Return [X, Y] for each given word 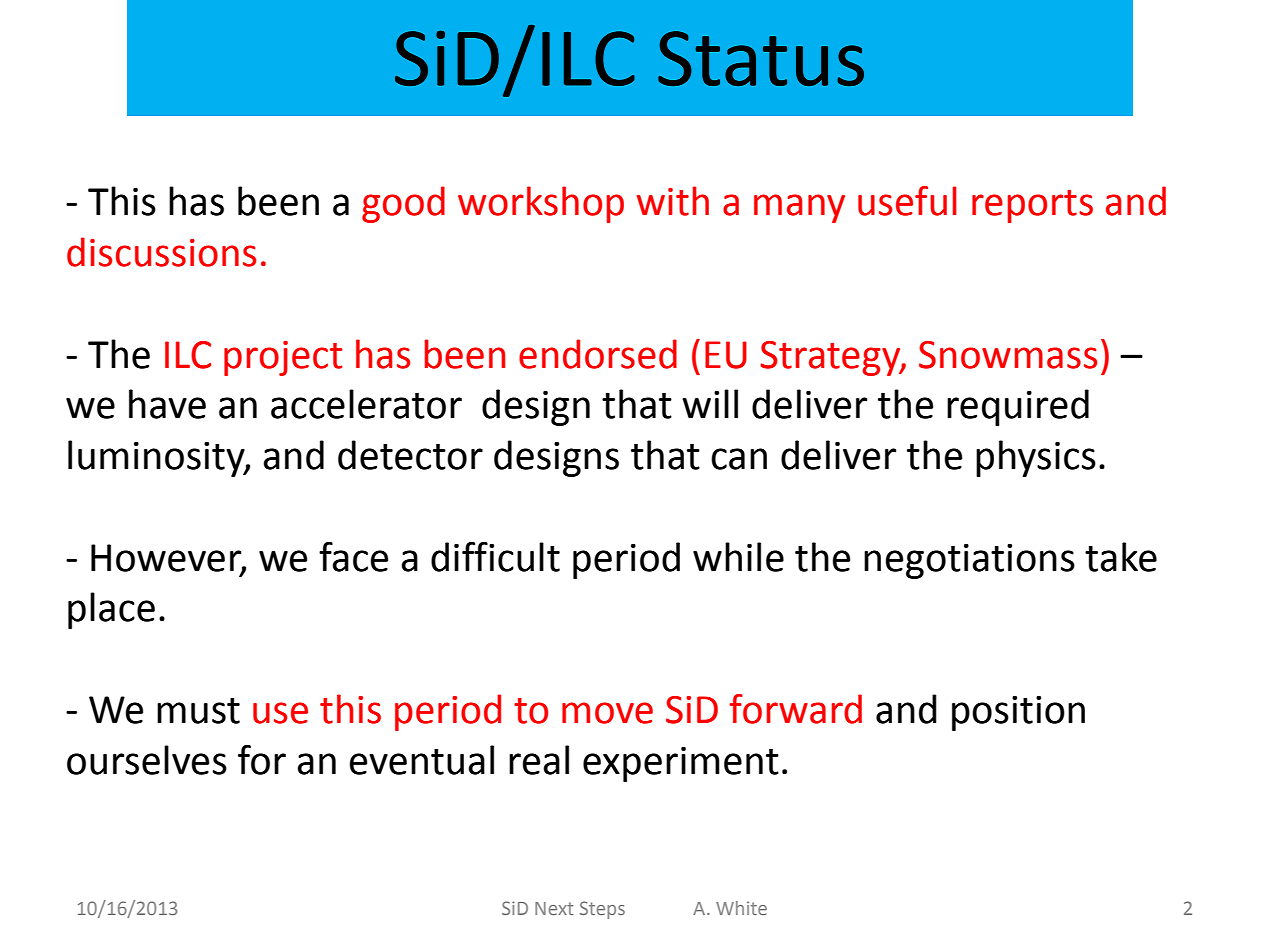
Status [761, 58]
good [403, 204]
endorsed [598, 354]
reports [1032, 206]
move [607, 713]
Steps [602, 910]
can [739, 459]
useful [907, 201]
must [198, 711]
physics [1036, 458]
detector [410, 455]
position [1018, 713]
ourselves [147, 760]
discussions [161, 252]
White [741, 908]
